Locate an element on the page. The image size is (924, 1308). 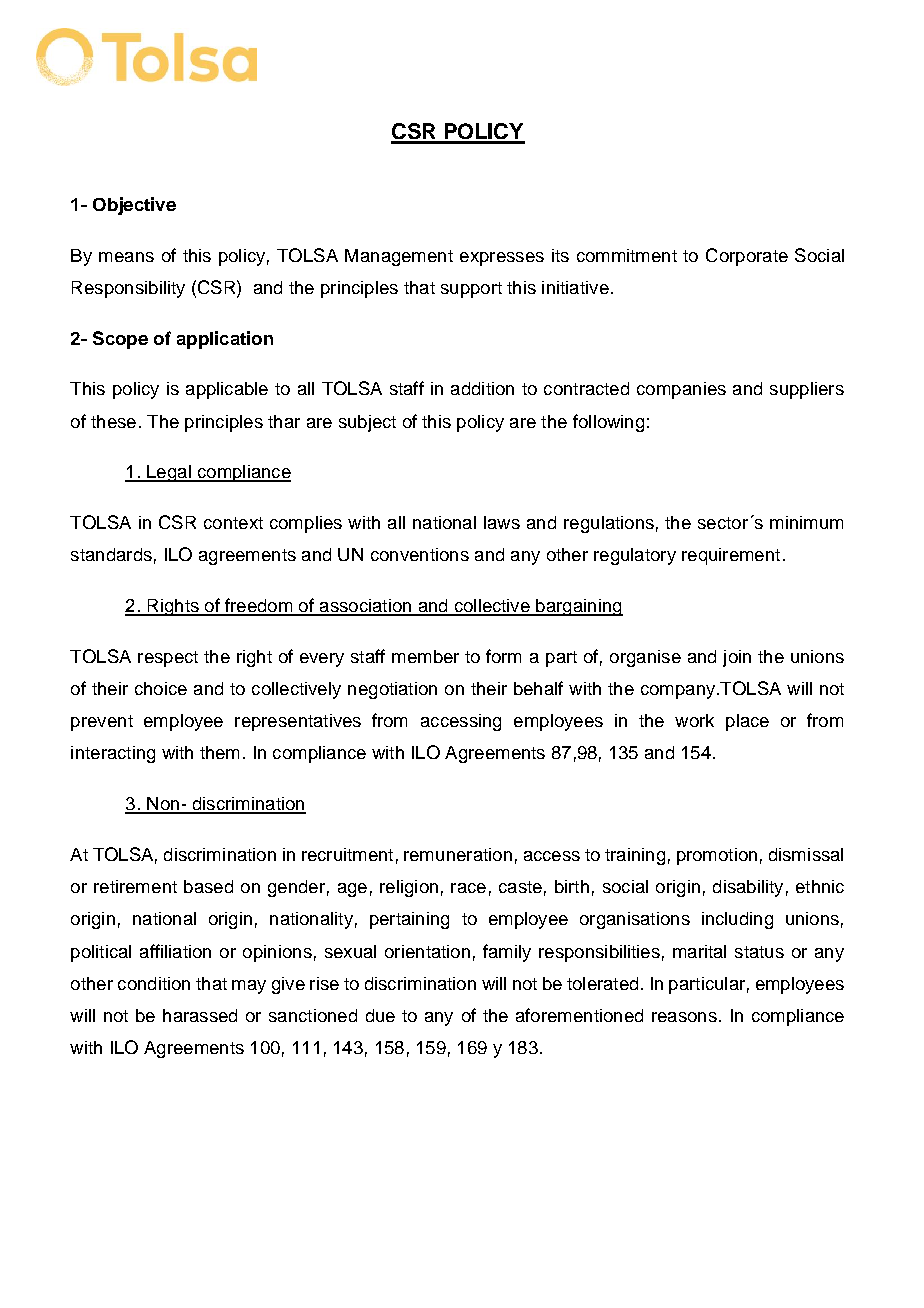
reasons is located at coordinates (684, 1017).
